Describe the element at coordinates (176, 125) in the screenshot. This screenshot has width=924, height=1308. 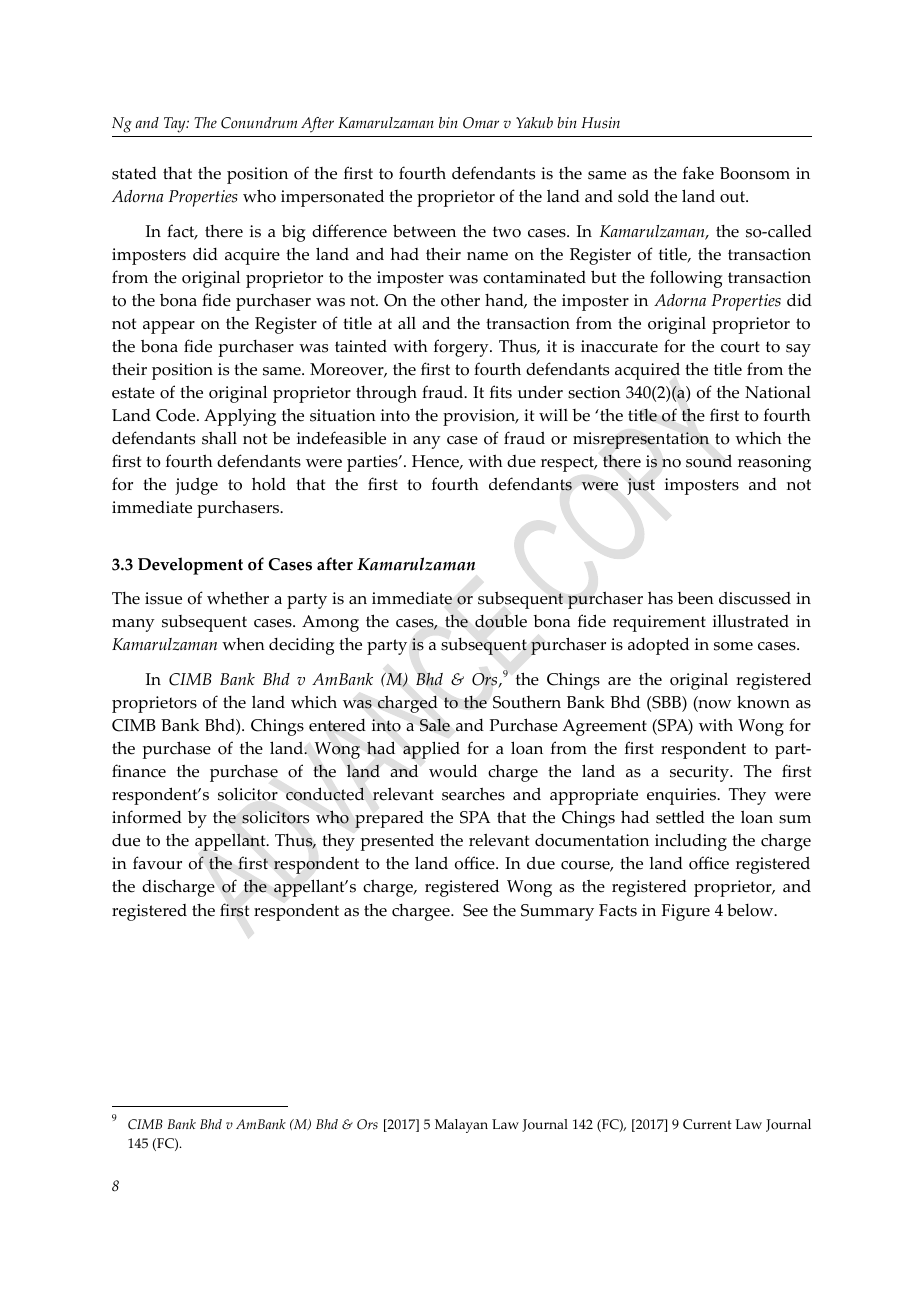
I see `Tay` at that location.
